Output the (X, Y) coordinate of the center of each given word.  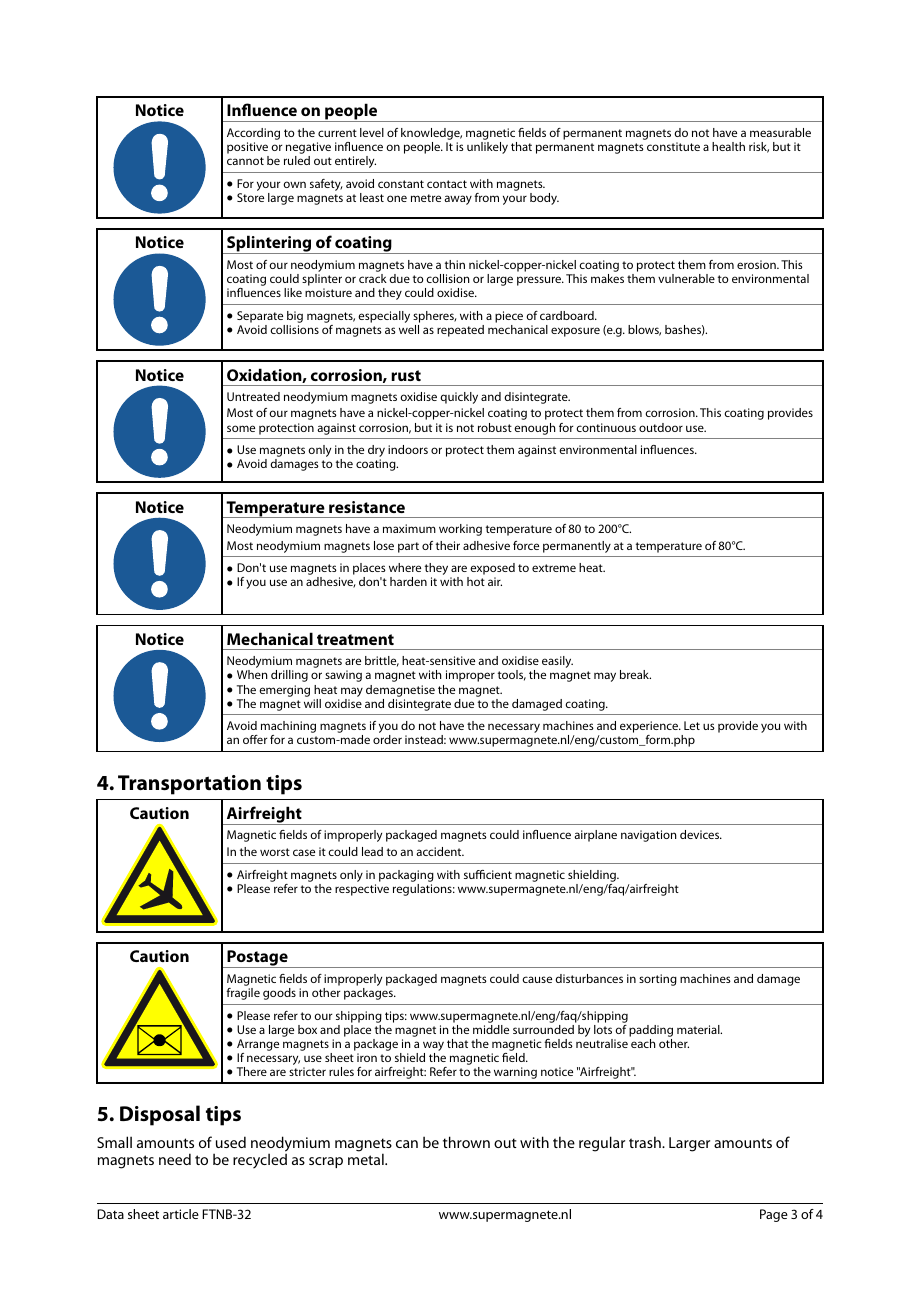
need (175, 1159)
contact (447, 184)
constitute (673, 146)
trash (646, 1142)
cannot (245, 161)
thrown (466, 1142)
